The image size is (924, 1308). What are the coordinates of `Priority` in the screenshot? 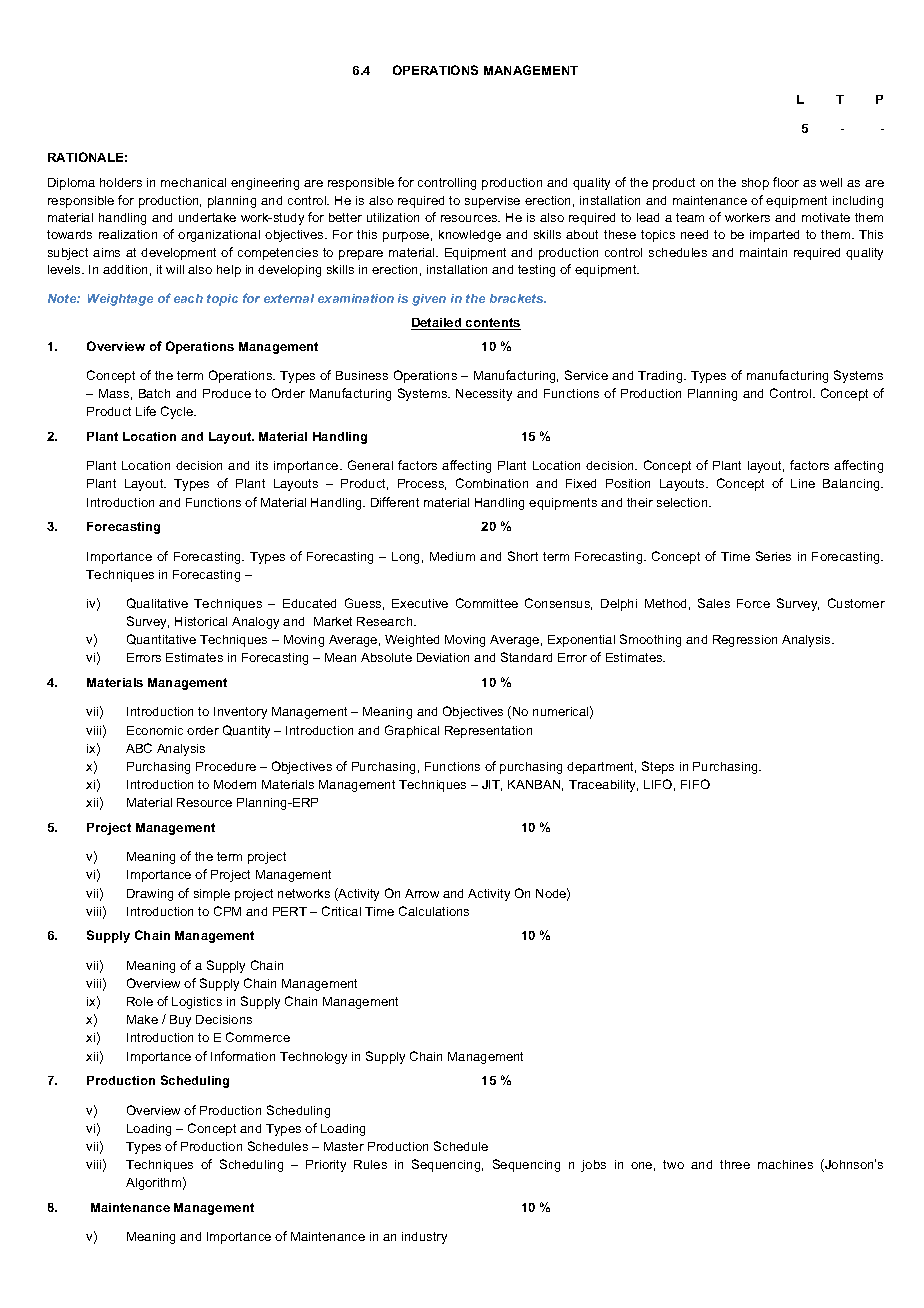 It's located at (326, 1166).
